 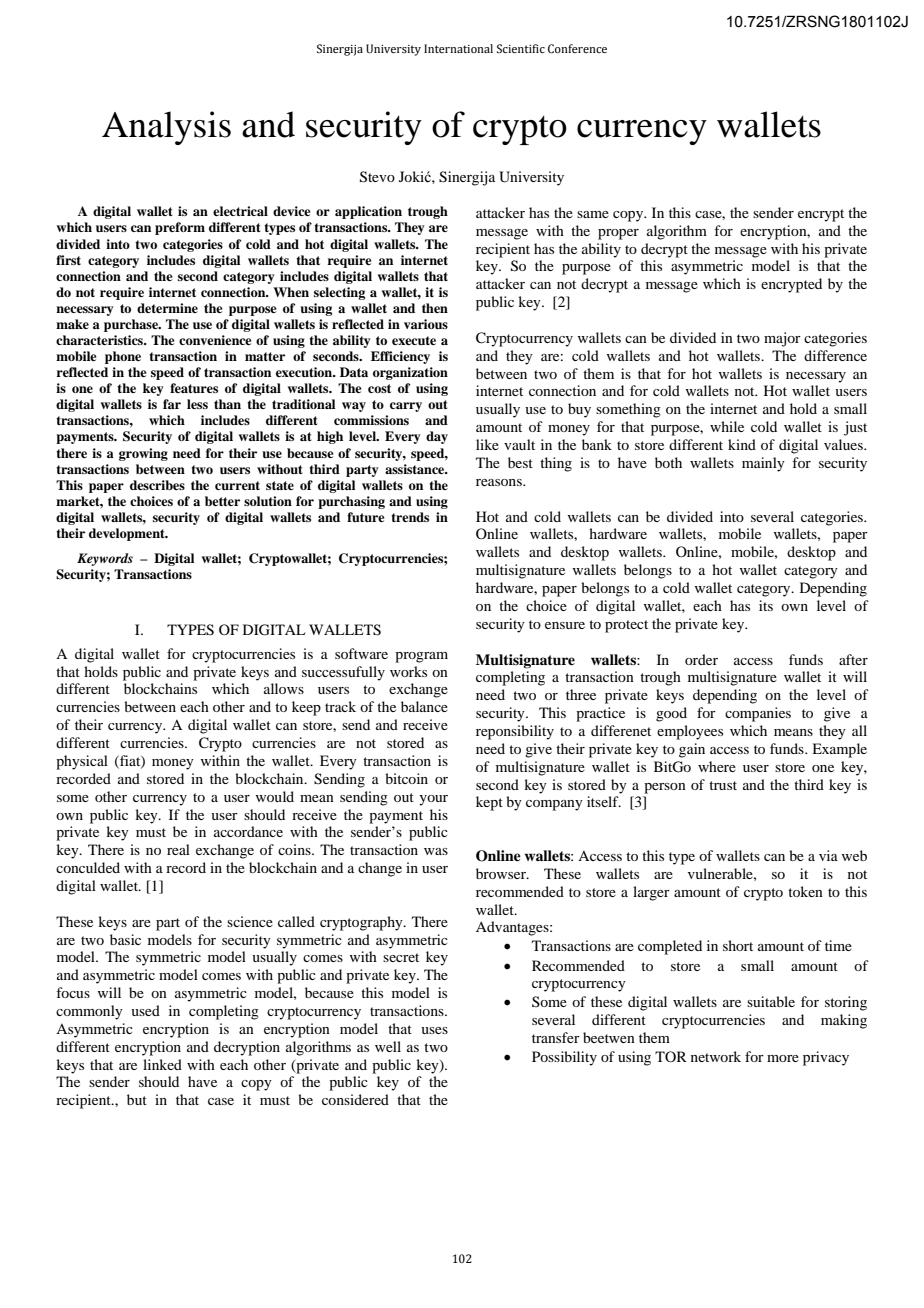 I want to click on via, so click(x=828, y=855).
